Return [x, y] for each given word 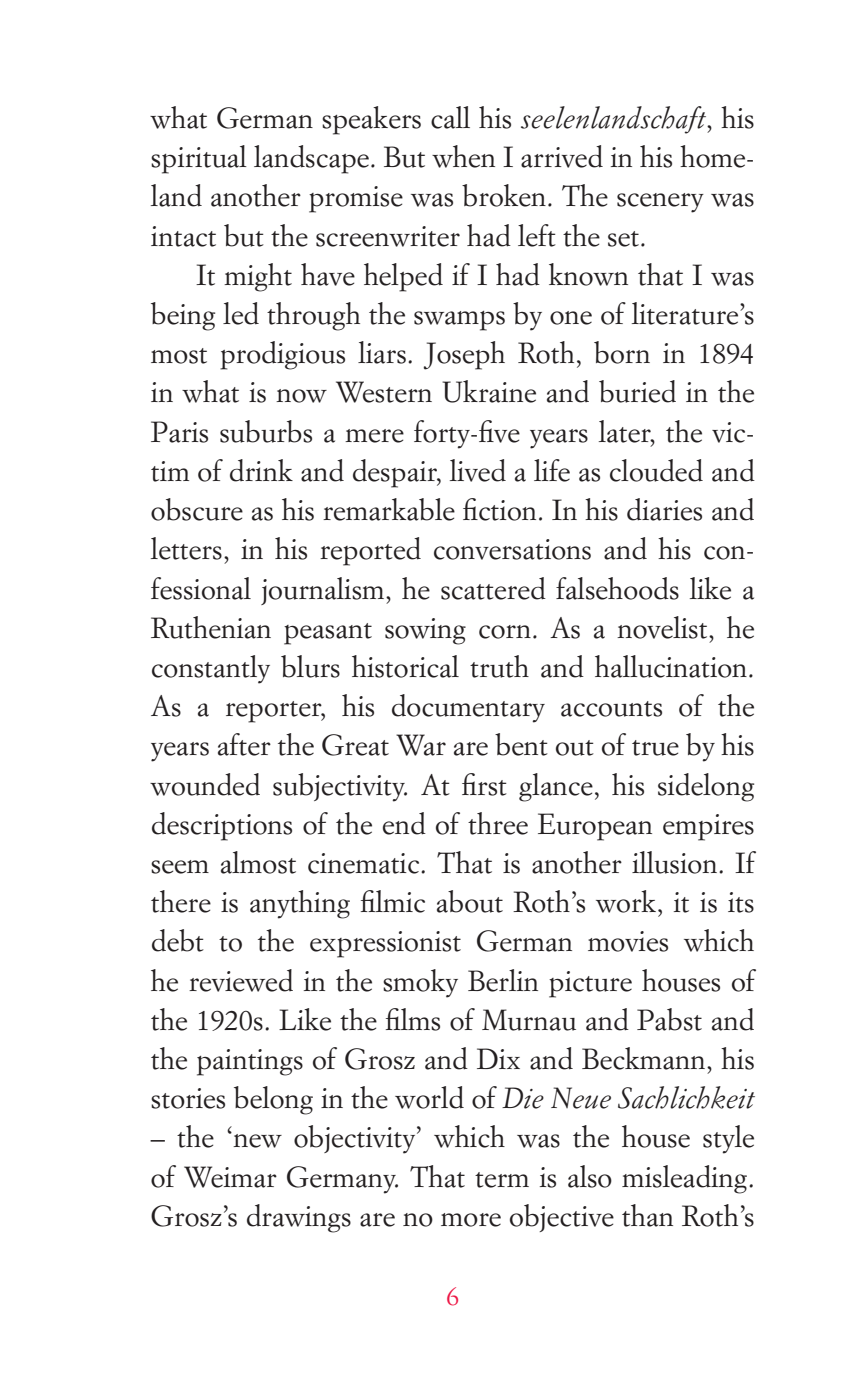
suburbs [266, 431]
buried [637, 391]
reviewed [241, 980]
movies [628, 941]
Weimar [230, 1177]
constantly [211, 669]
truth [499, 666]
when [463, 156]
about [470, 901]
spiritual [199, 159]
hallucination [671, 666]
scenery [660, 203]
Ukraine [489, 391]
